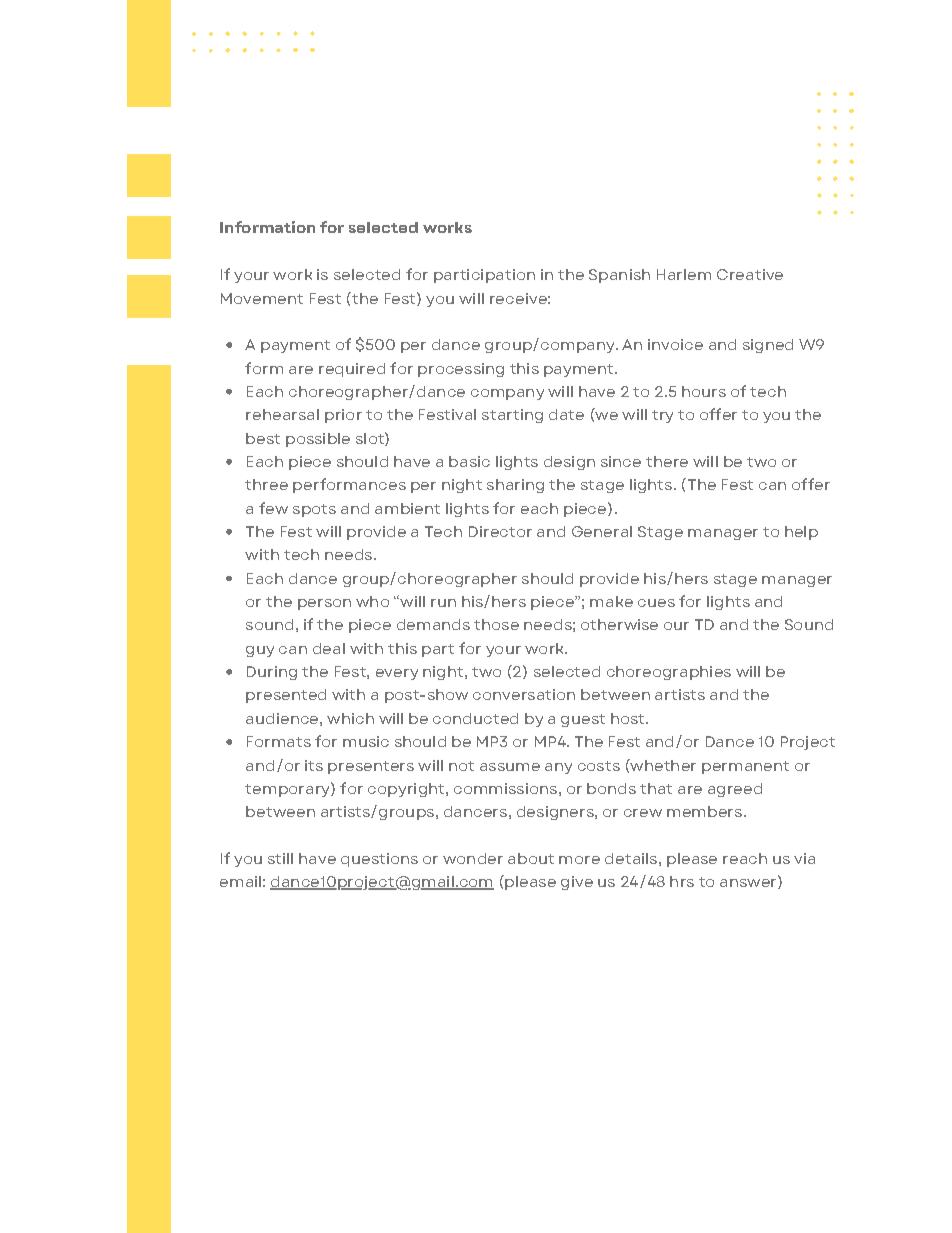 The image size is (952, 1233). I want to click on still, so click(280, 858).
